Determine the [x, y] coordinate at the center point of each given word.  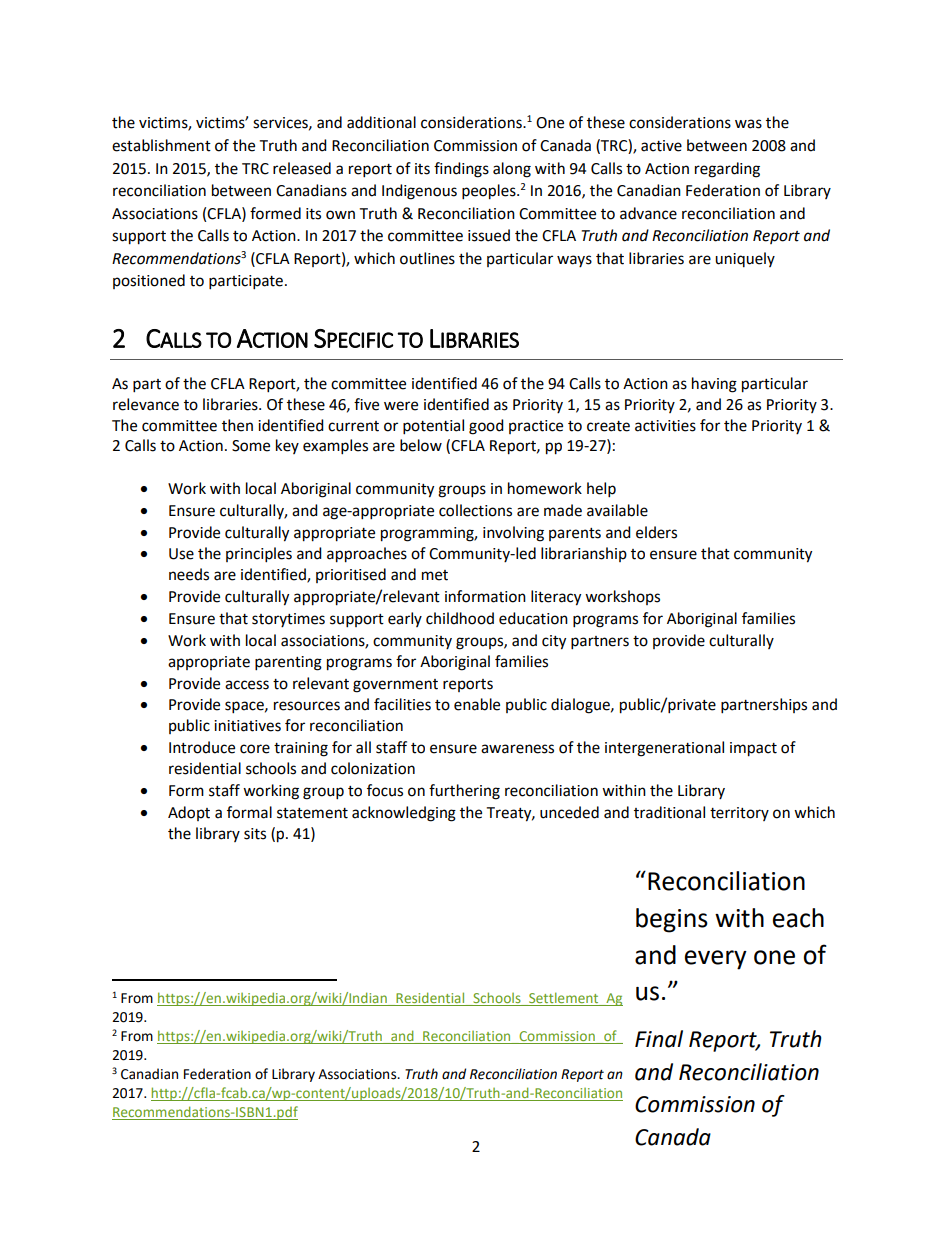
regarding [727, 170]
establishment [161, 145]
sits [255, 834]
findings [461, 170]
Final [659, 1039]
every [716, 960]
